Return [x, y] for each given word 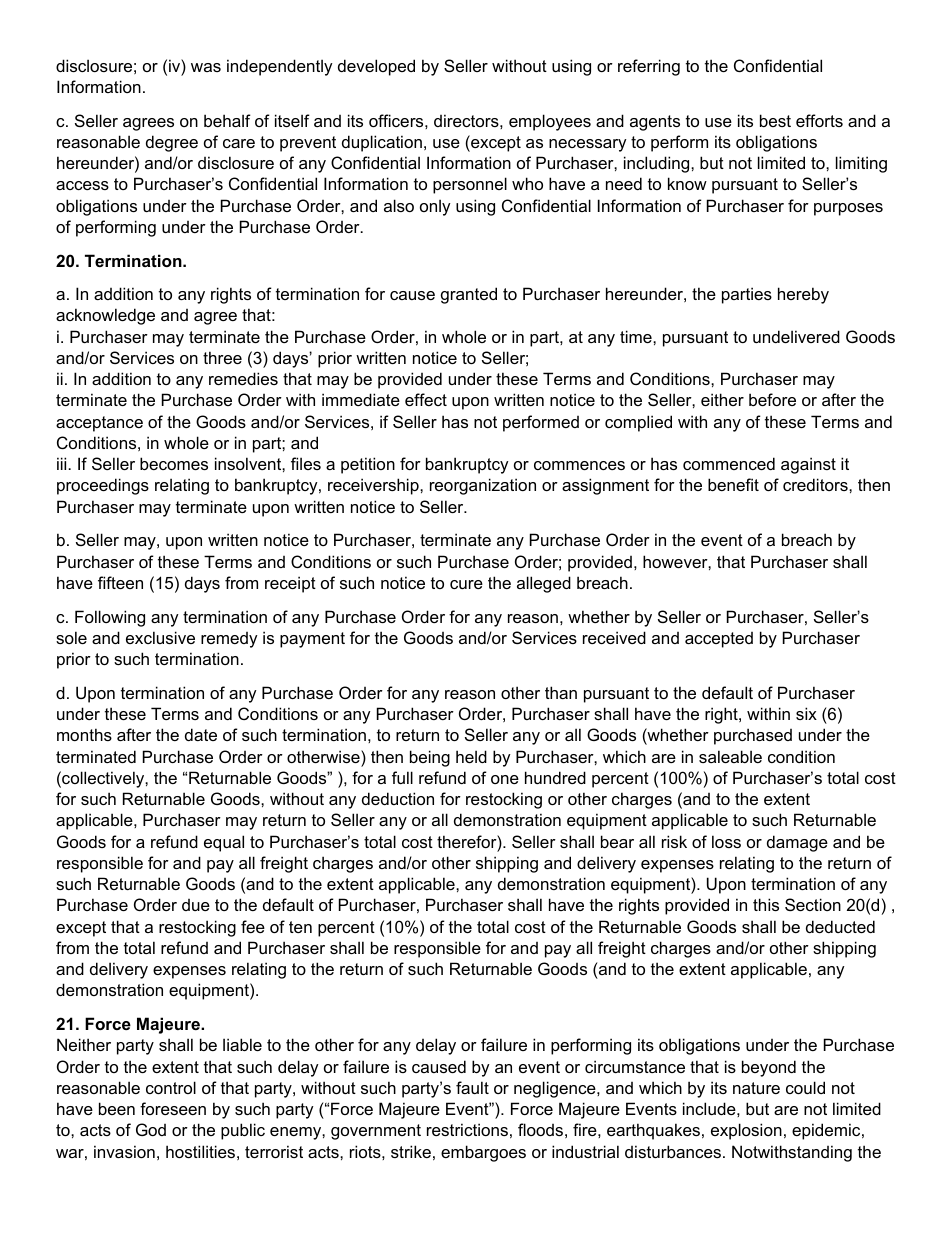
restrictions [467, 1129]
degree [172, 143]
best [775, 120]
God [151, 1129]
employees [550, 122]
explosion [746, 1131]
